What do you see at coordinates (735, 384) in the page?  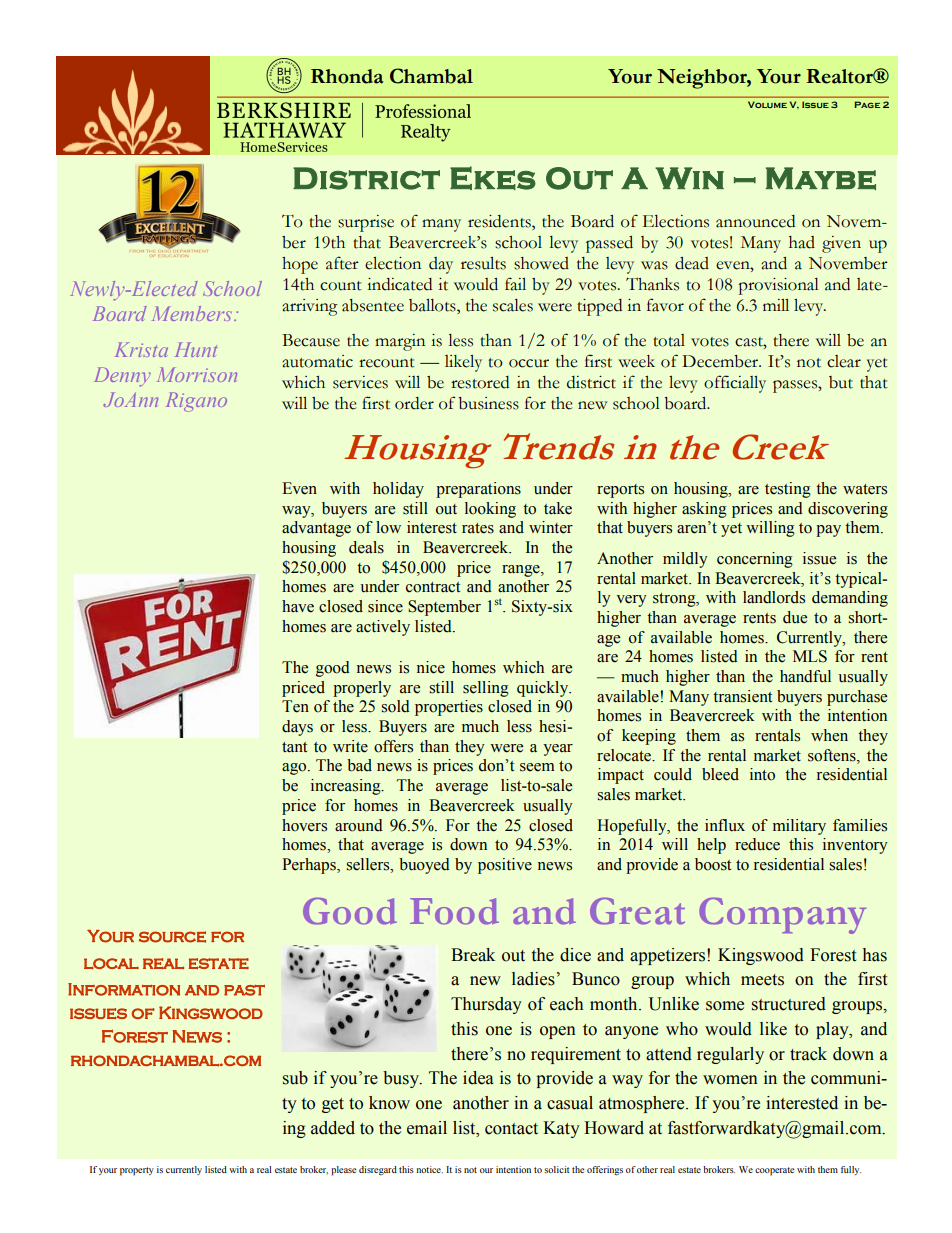 I see `officially` at bounding box center [735, 384].
